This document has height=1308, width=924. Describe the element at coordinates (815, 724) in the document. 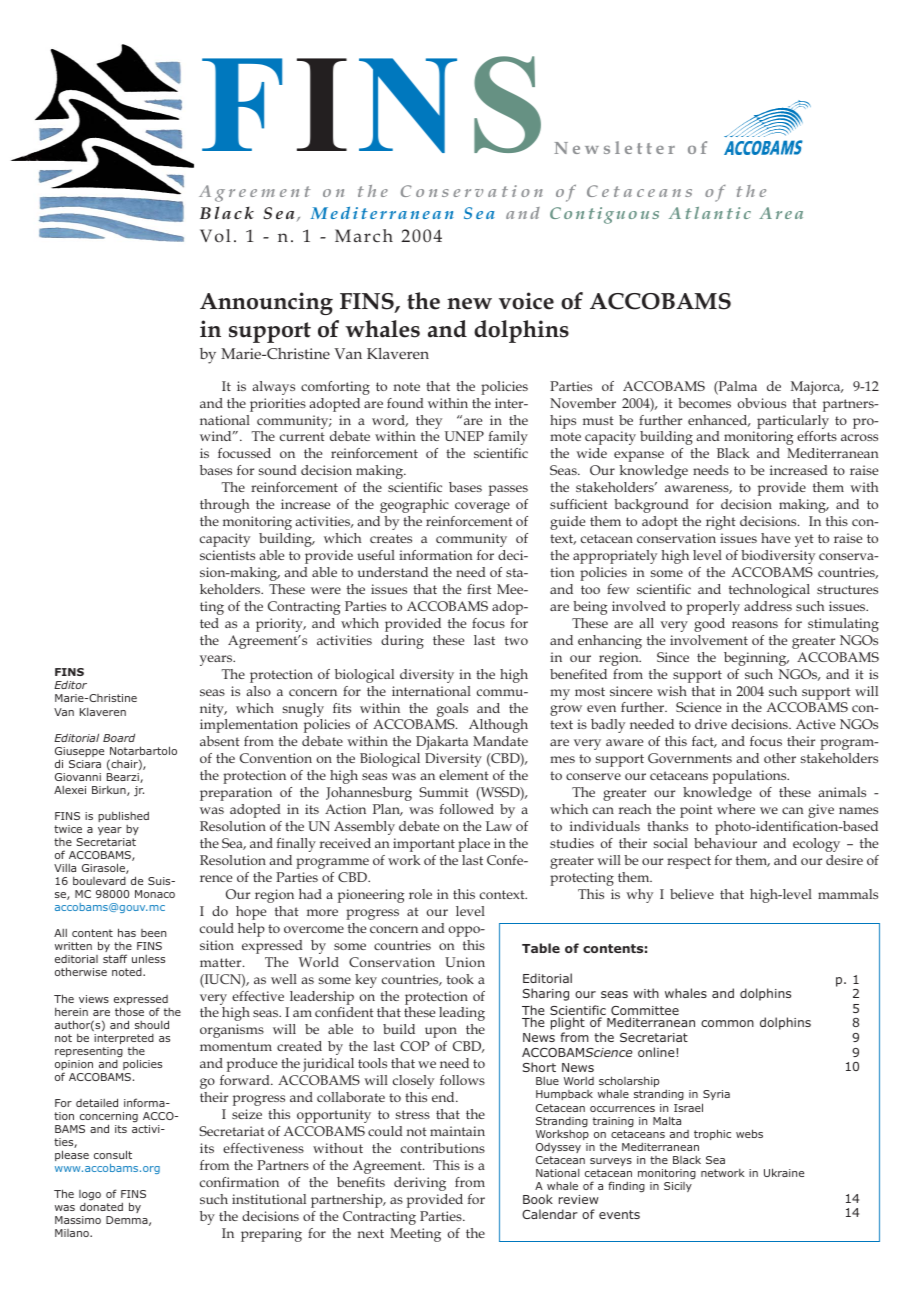

I see `Active` at that location.
